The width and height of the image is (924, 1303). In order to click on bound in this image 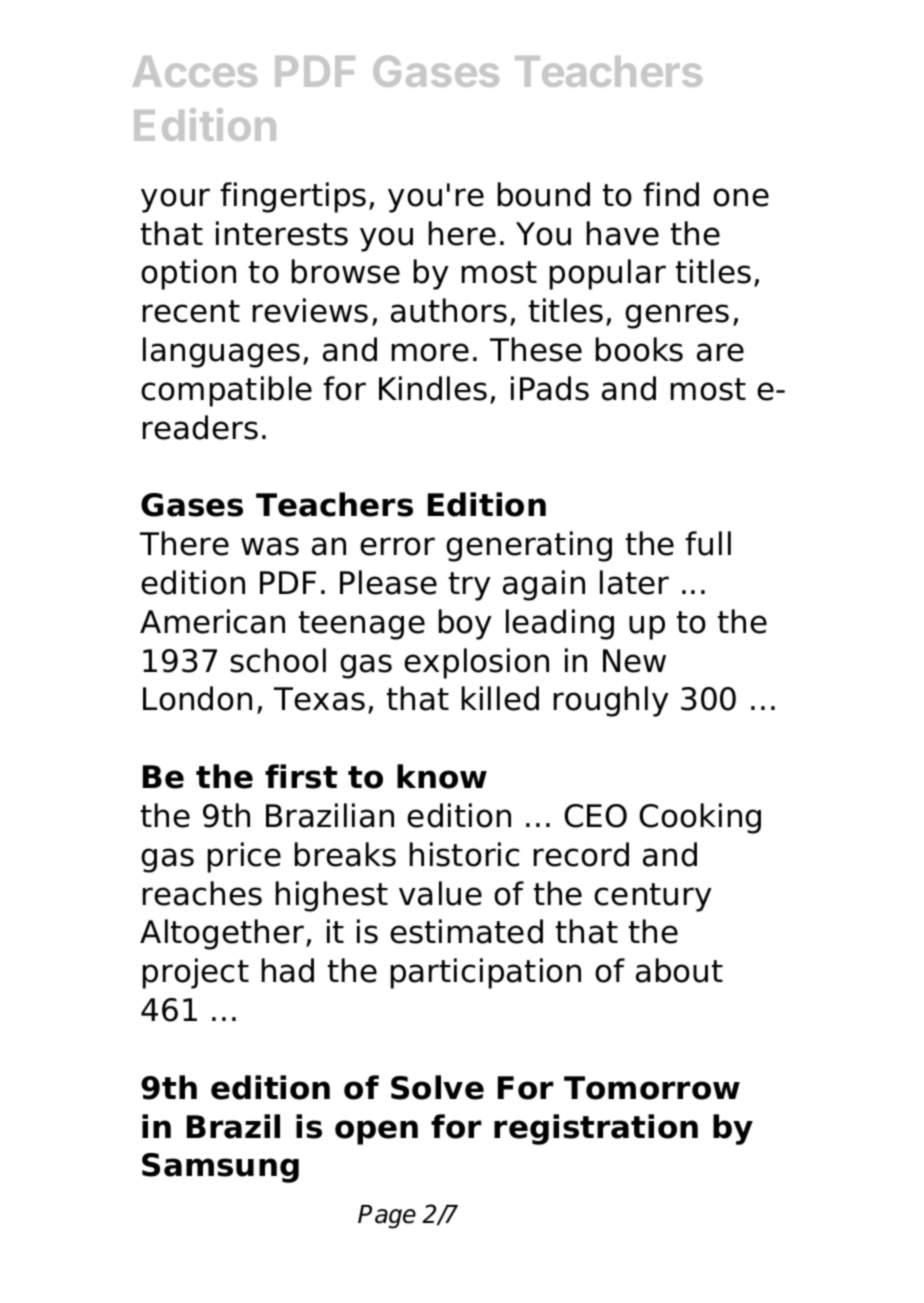, I will do `click(544, 194)`.
